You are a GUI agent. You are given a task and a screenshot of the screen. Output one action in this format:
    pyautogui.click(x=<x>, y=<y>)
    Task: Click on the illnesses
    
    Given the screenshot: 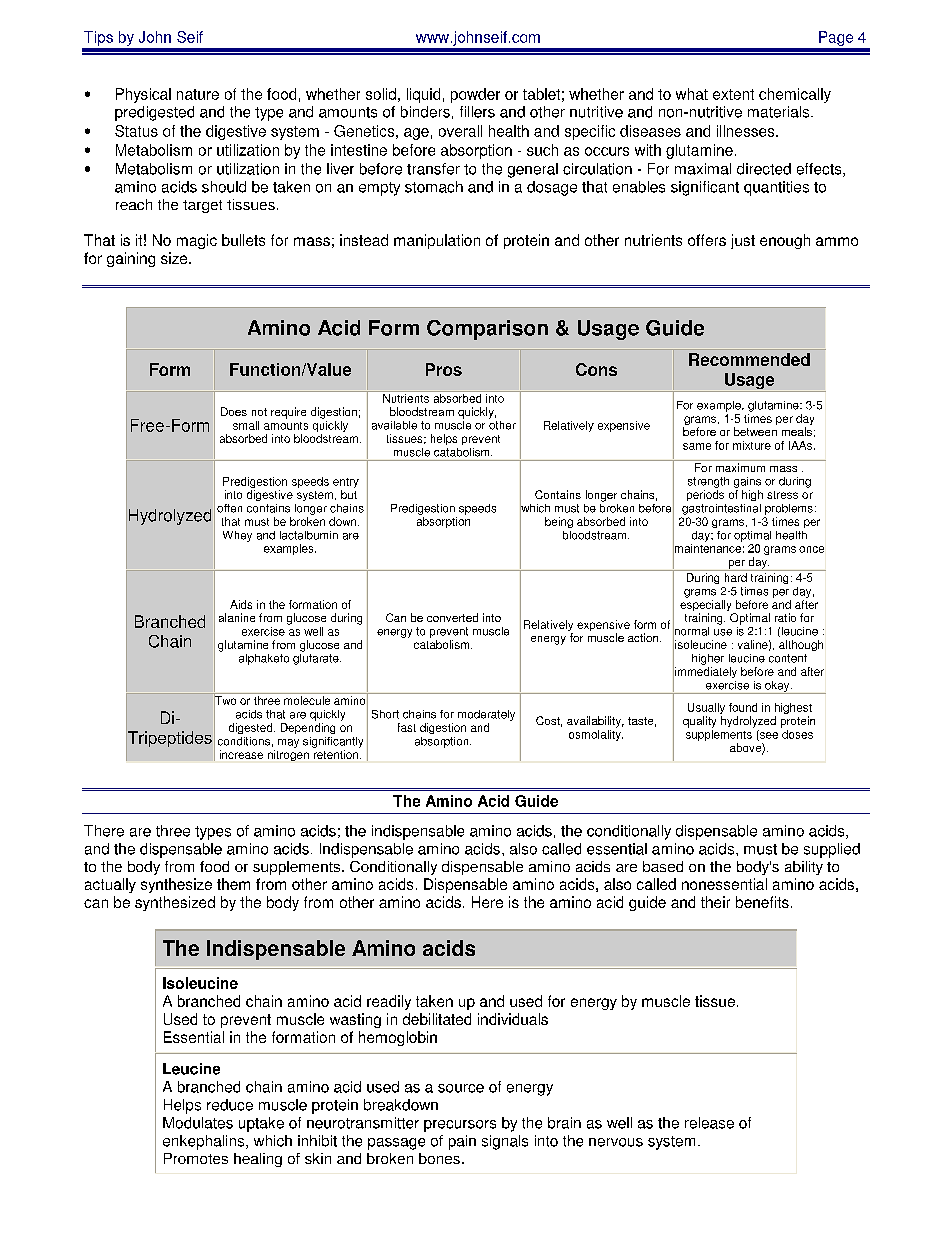 What is the action you would take?
    pyautogui.click(x=747, y=131)
